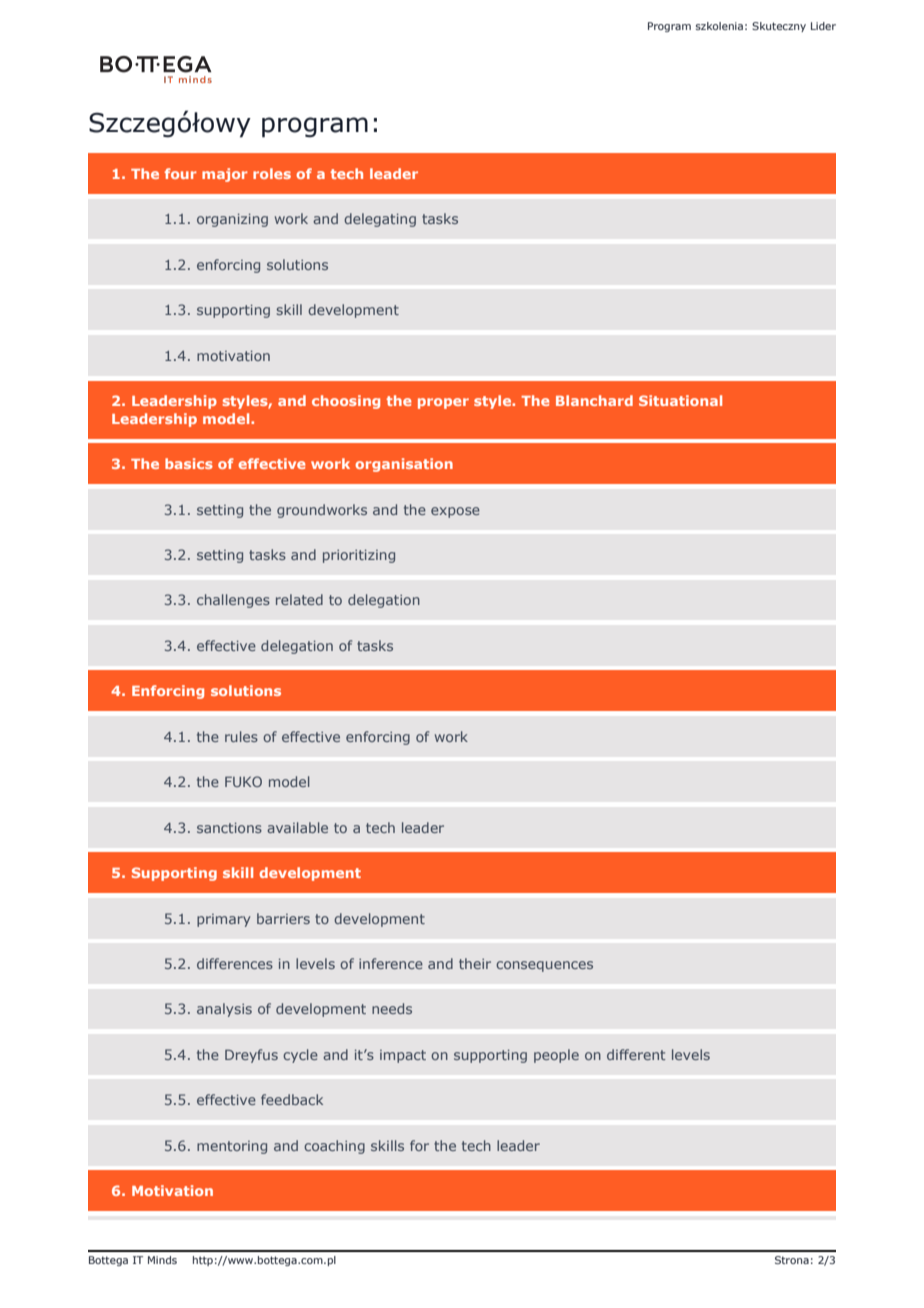 This document has height=1308, width=924. I want to click on Situational, so click(680, 400).
